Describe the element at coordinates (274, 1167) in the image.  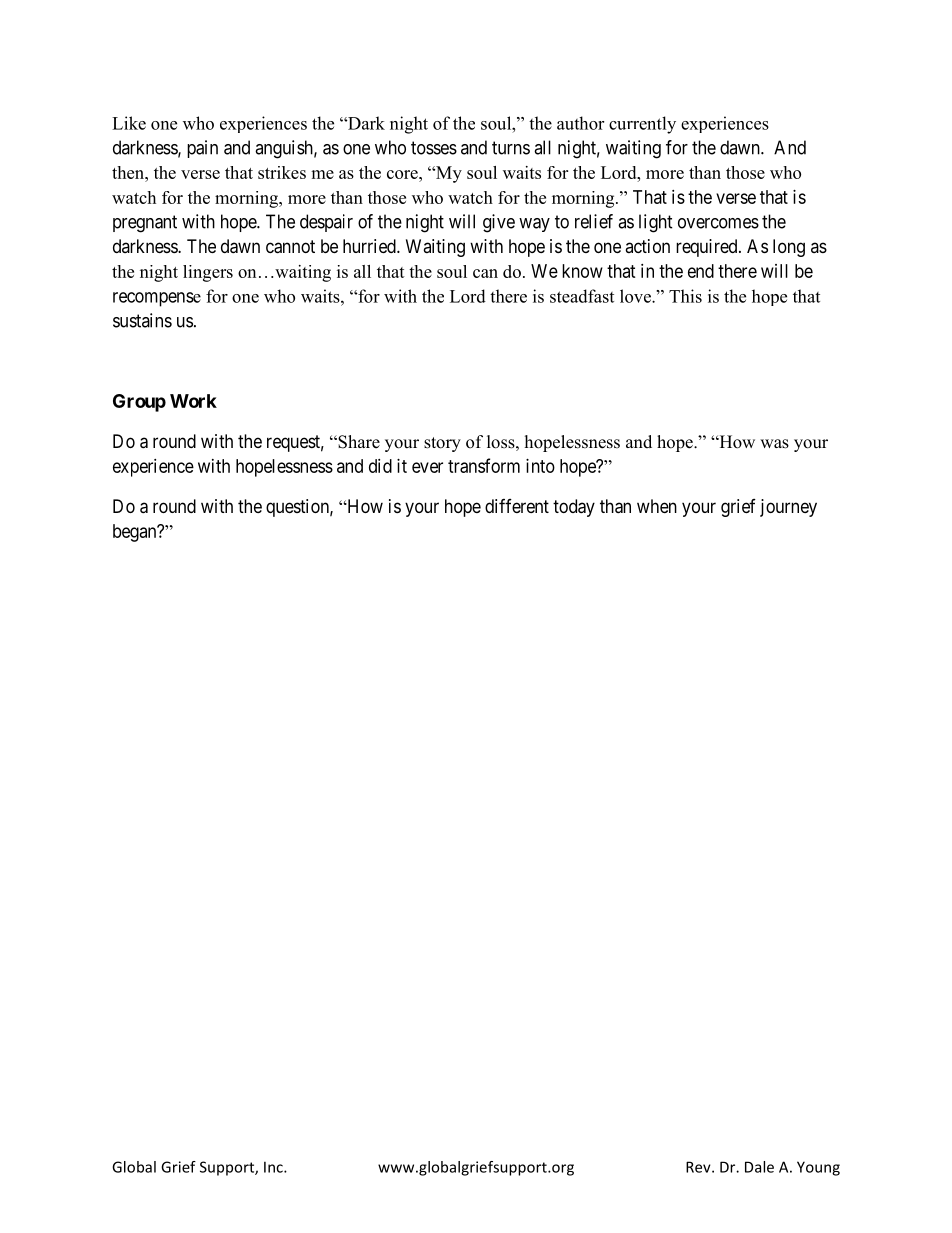
I see `Inc` at that location.
